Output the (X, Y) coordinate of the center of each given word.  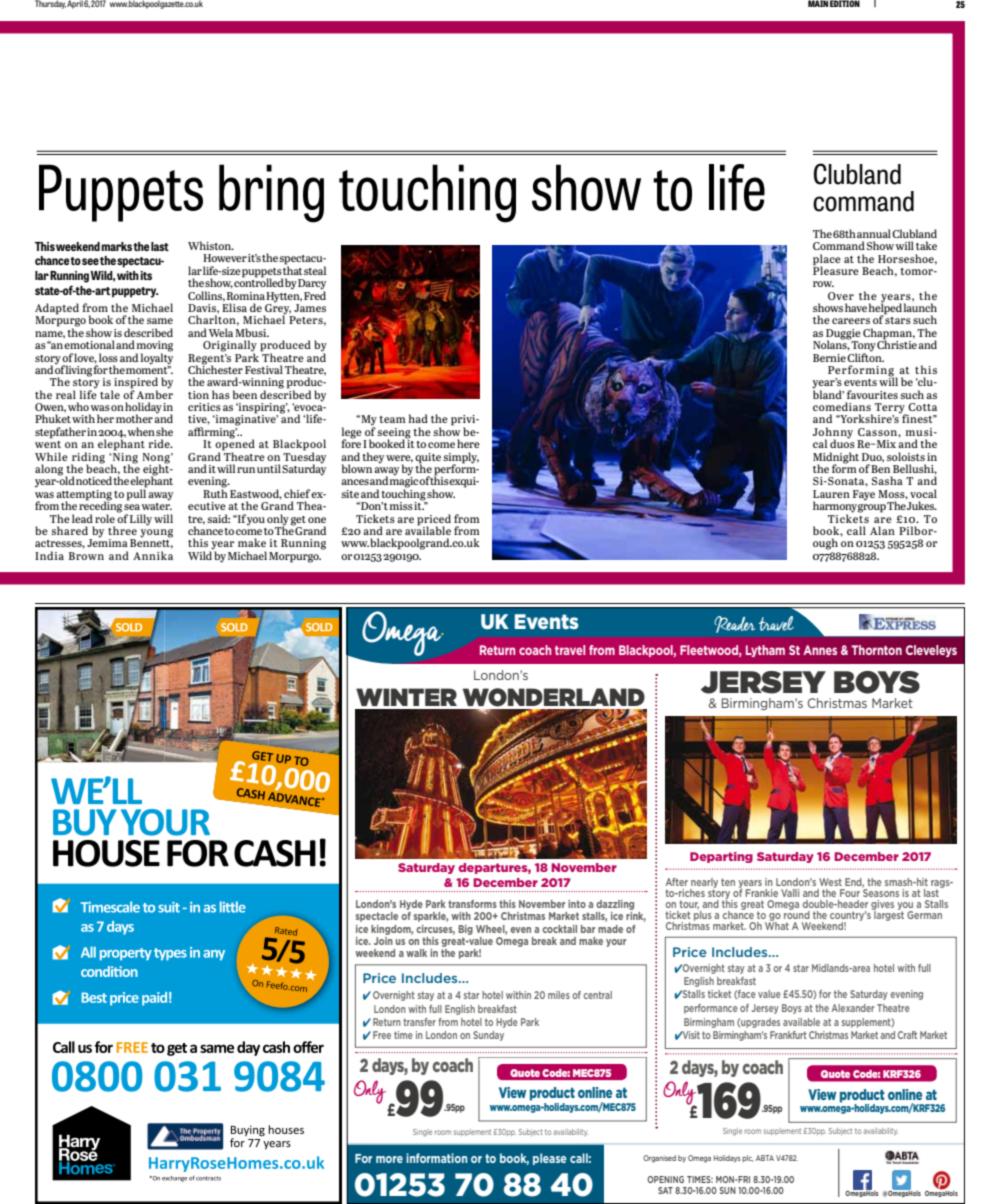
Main (818, 3)
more (389, 1159)
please (550, 1159)
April (75, 4)
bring (271, 193)
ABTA (765, 1158)
